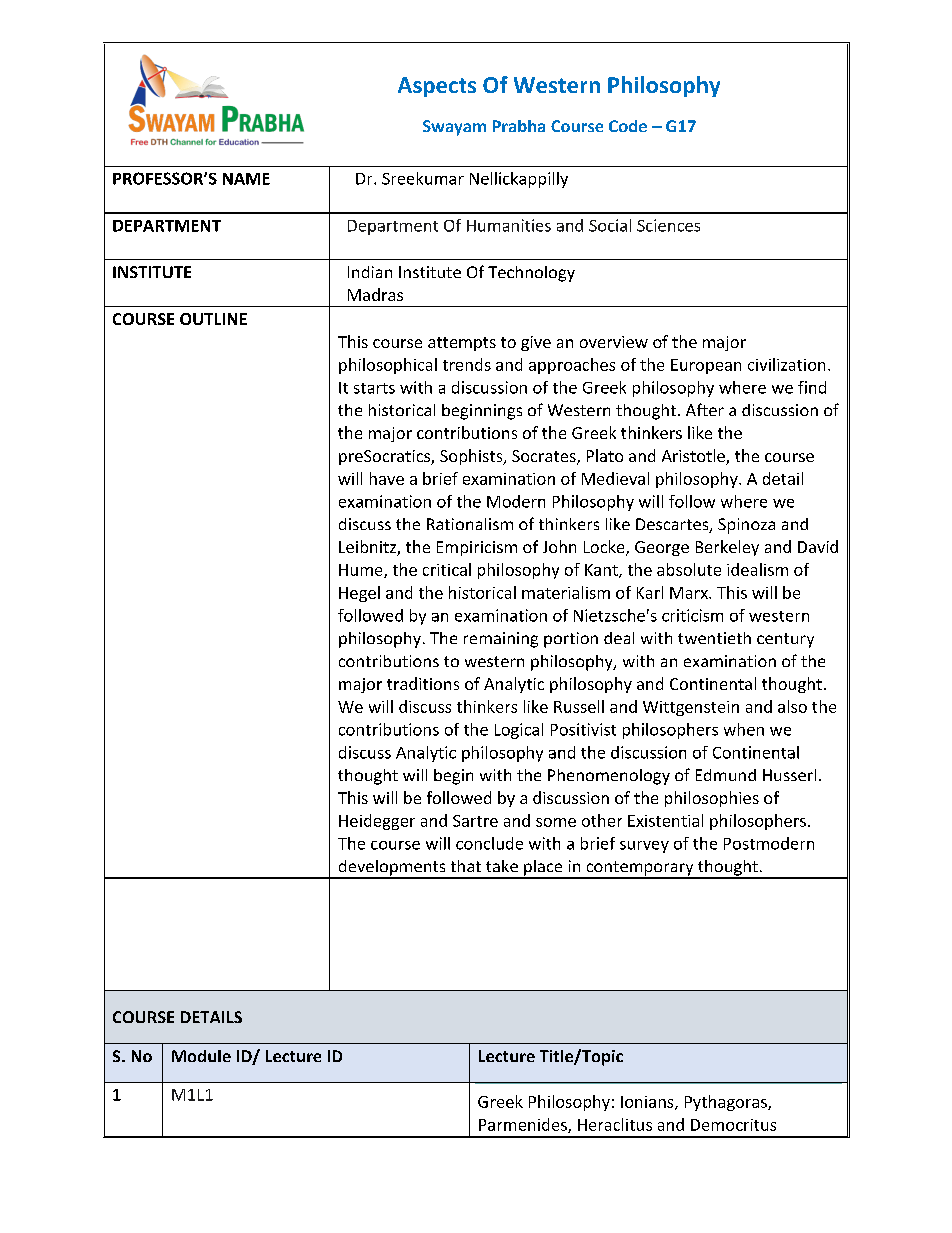  I want to click on take, so click(502, 866).
